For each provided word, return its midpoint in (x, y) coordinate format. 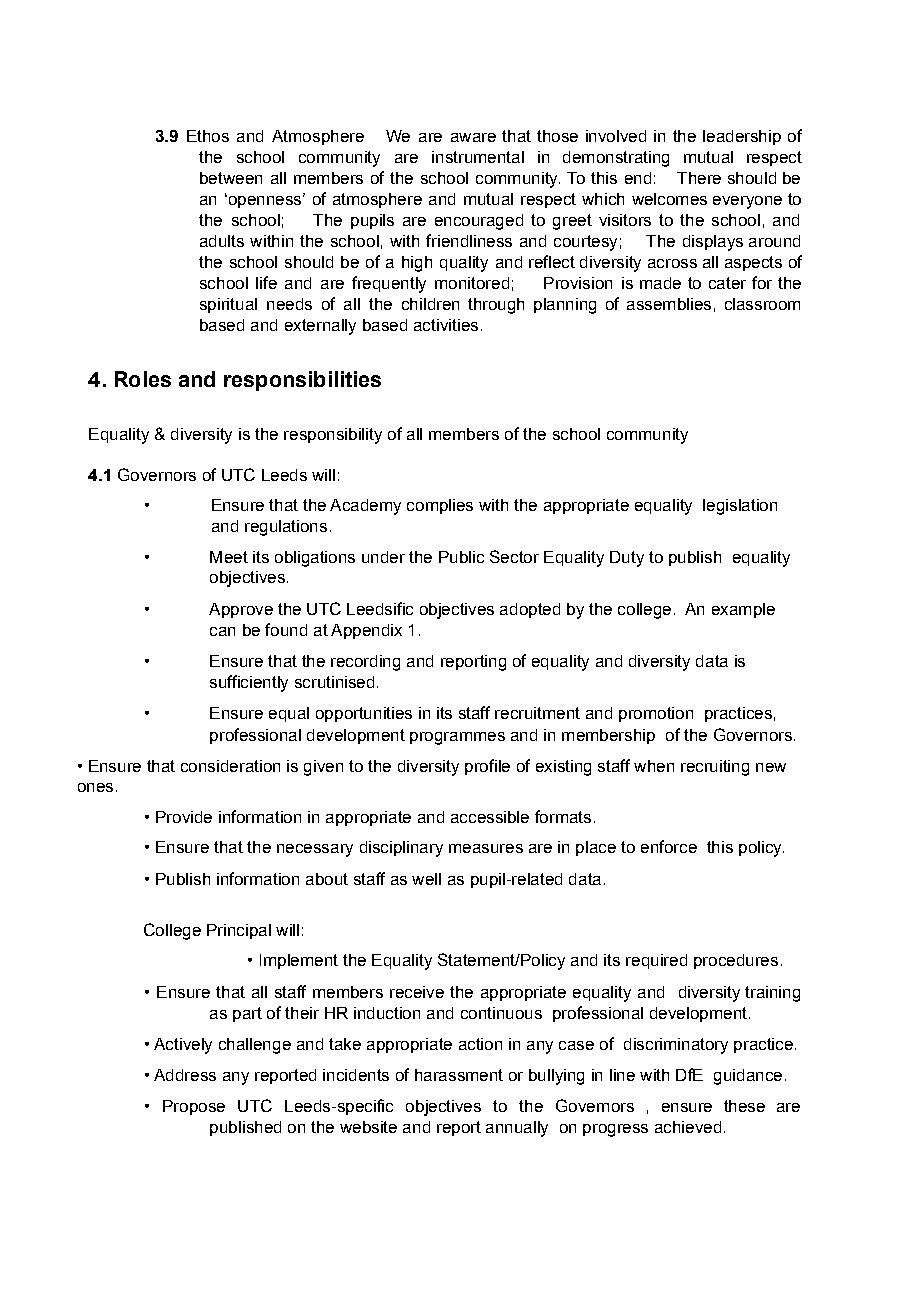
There (699, 178)
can (222, 631)
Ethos (208, 136)
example (743, 610)
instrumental (478, 157)
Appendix (366, 631)
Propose (194, 1107)
